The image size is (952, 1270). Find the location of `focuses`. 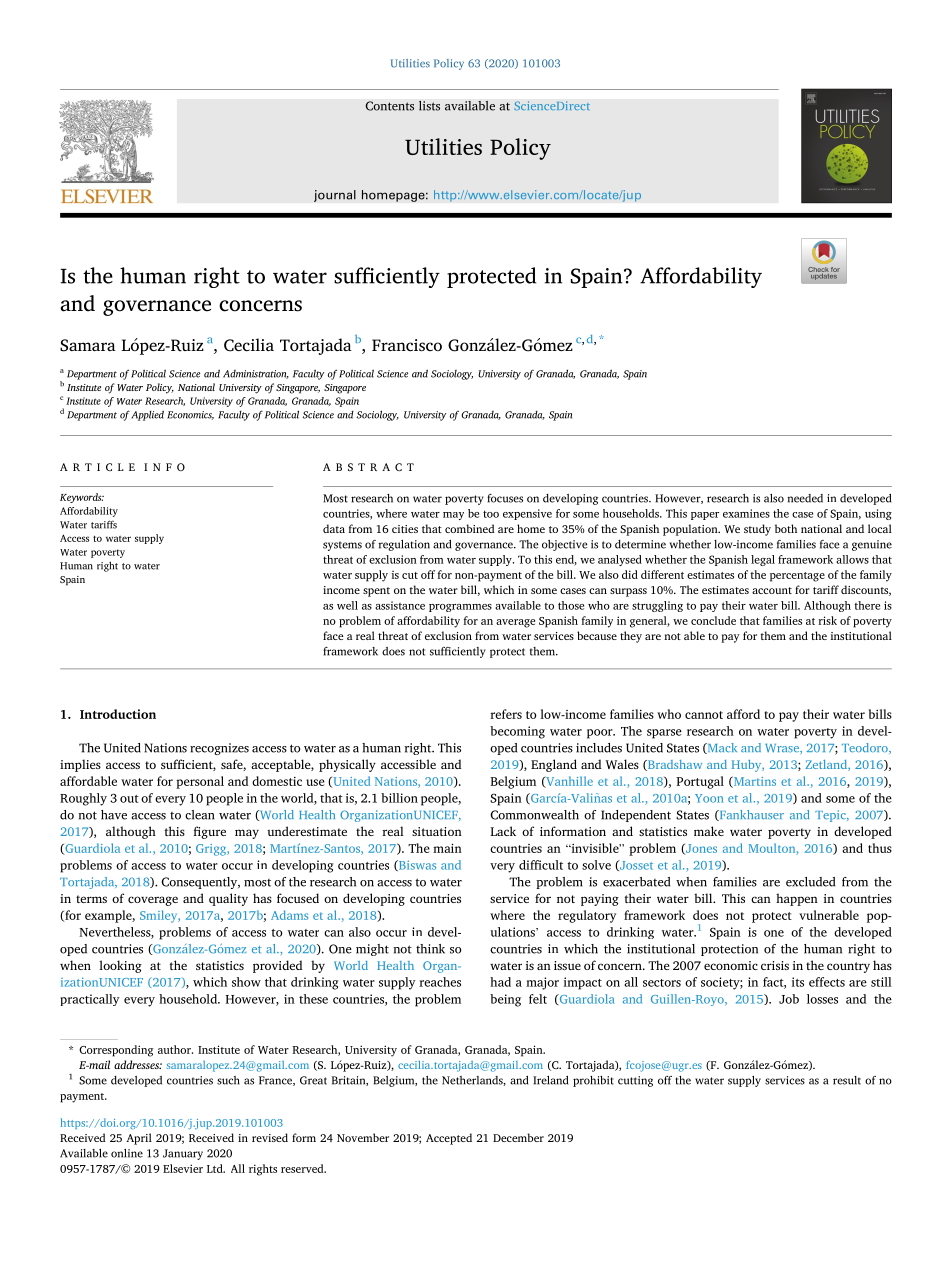

focuses is located at coordinates (505, 498).
